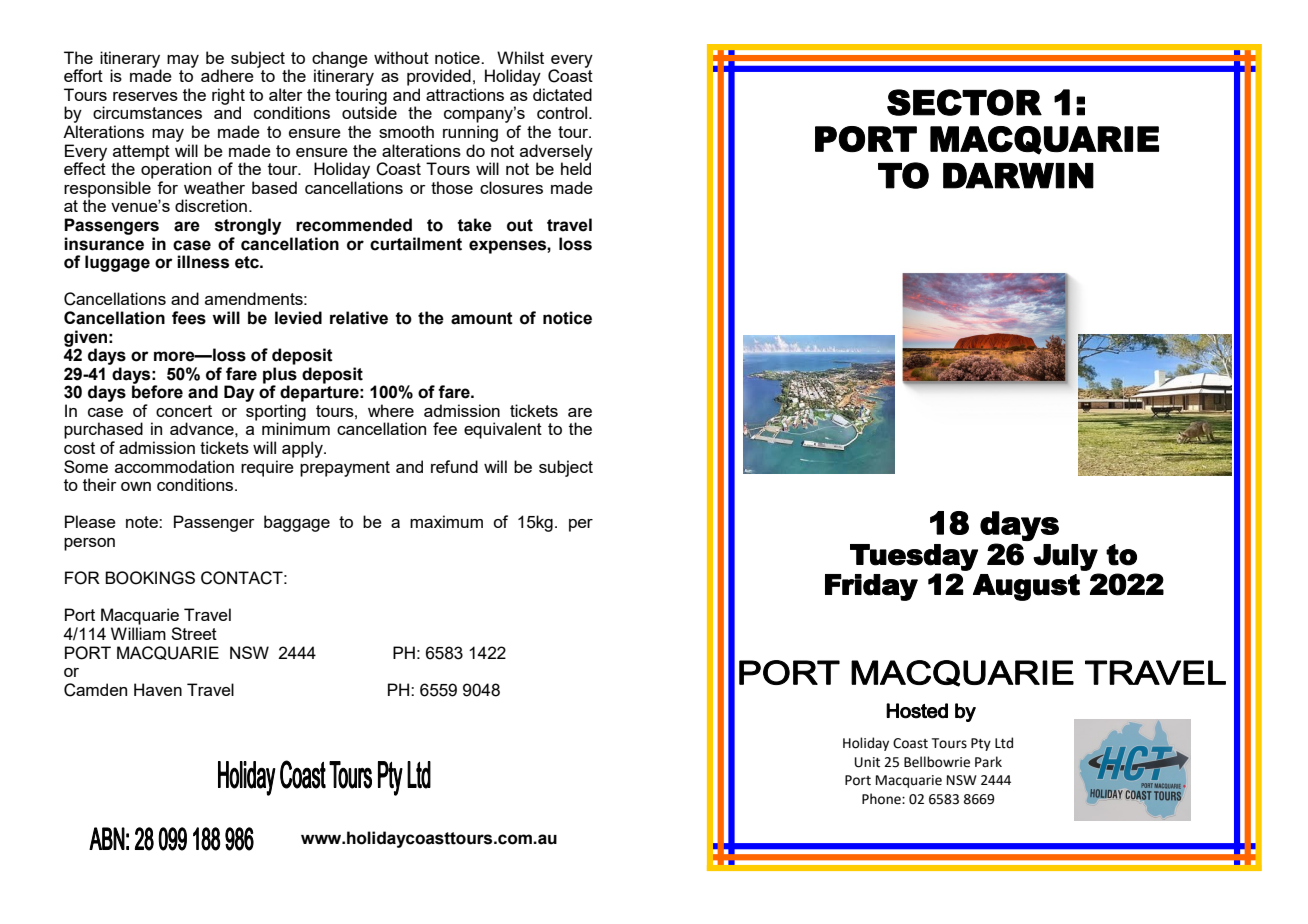  Describe the element at coordinates (562, 94) in the screenshot. I see `dictated` at that location.
